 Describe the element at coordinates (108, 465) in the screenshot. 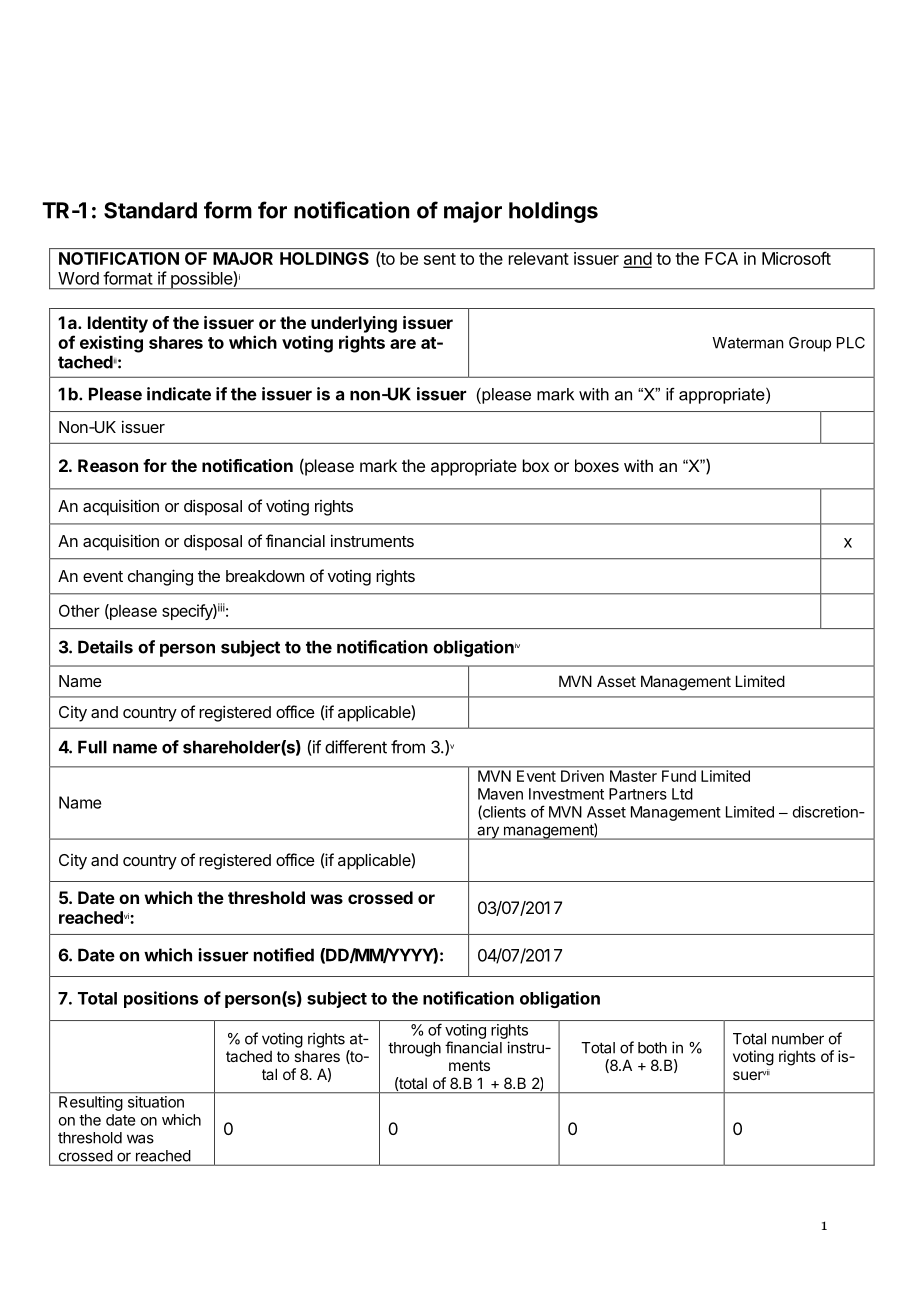

I see `Reason` at that location.
